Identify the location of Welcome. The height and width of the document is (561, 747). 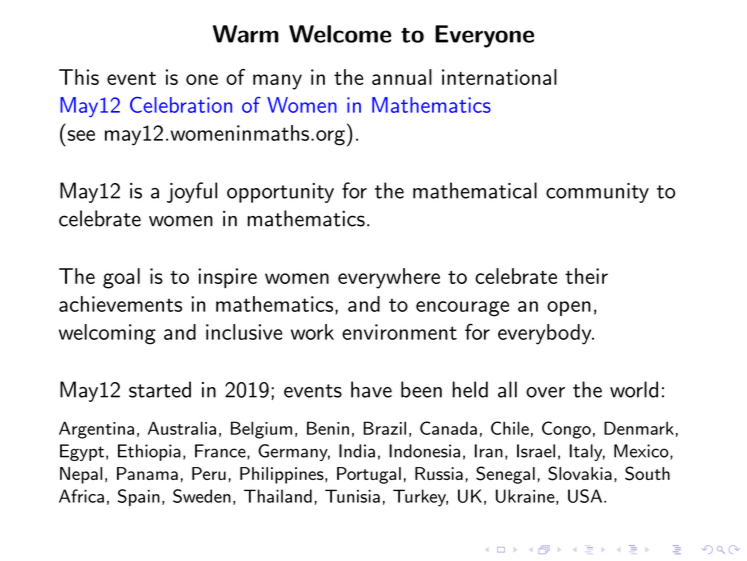
(340, 34).
